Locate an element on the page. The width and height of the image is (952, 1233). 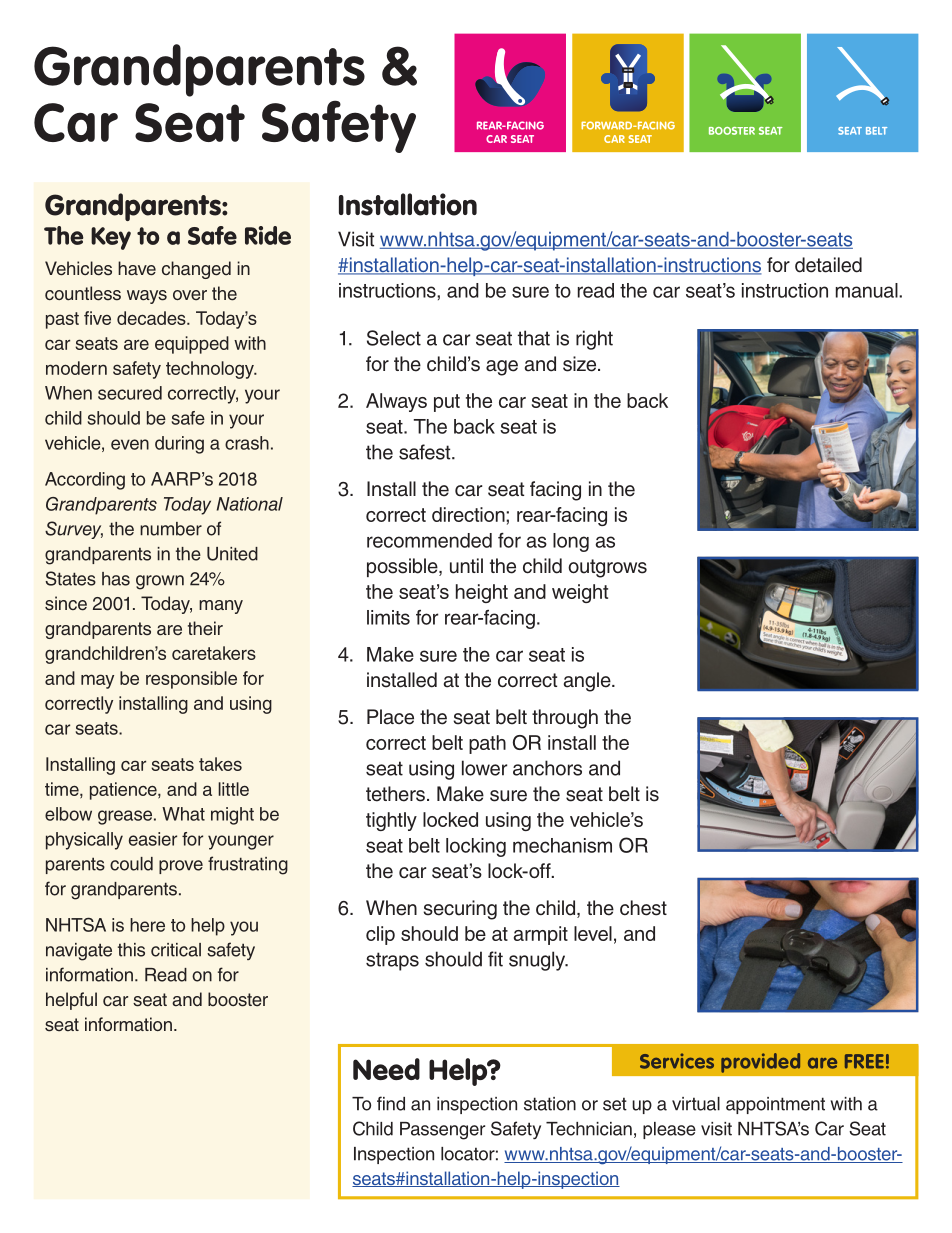
have is located at coordinates (137, 268).
